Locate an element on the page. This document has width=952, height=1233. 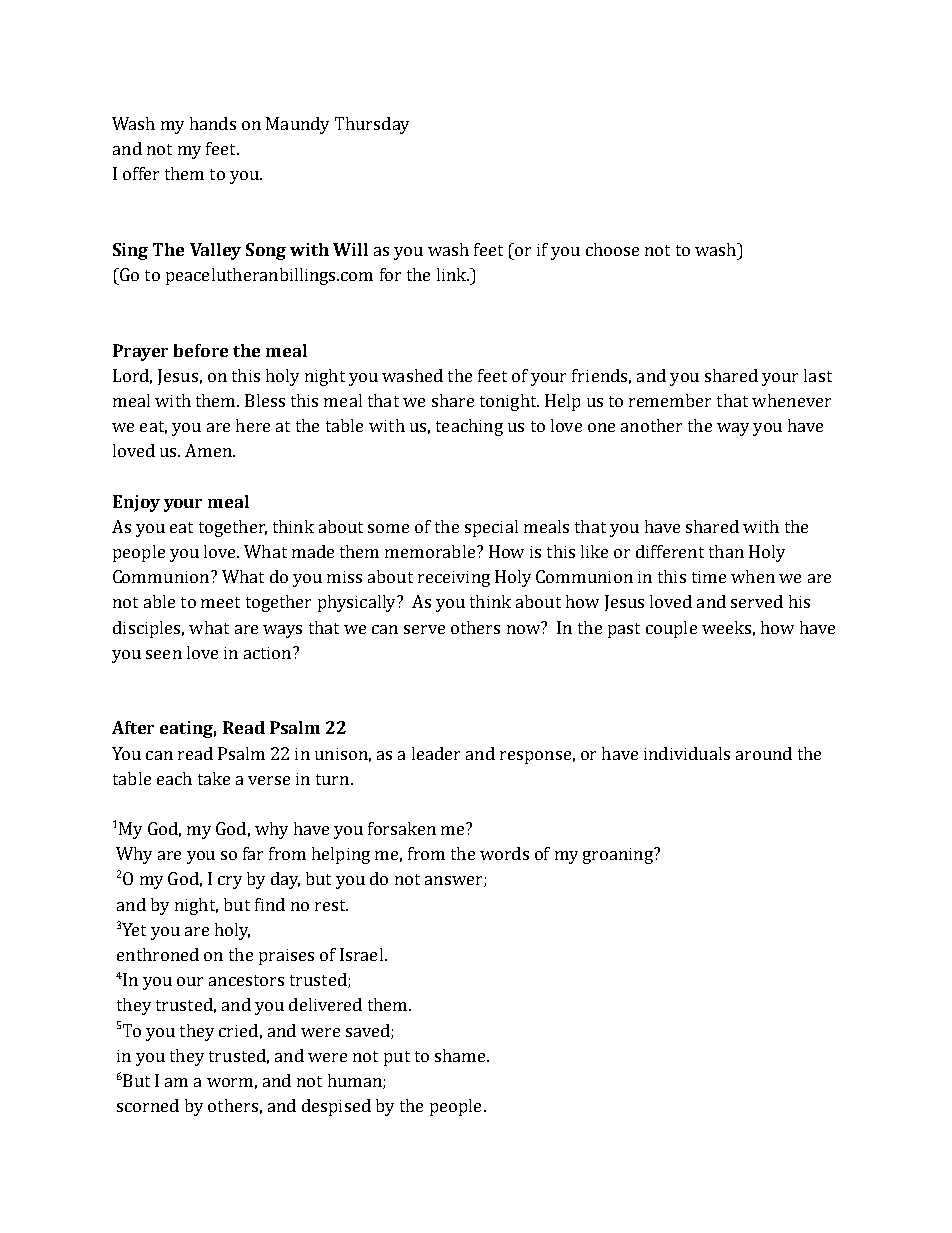
far is located at coordinates (253, 853).
